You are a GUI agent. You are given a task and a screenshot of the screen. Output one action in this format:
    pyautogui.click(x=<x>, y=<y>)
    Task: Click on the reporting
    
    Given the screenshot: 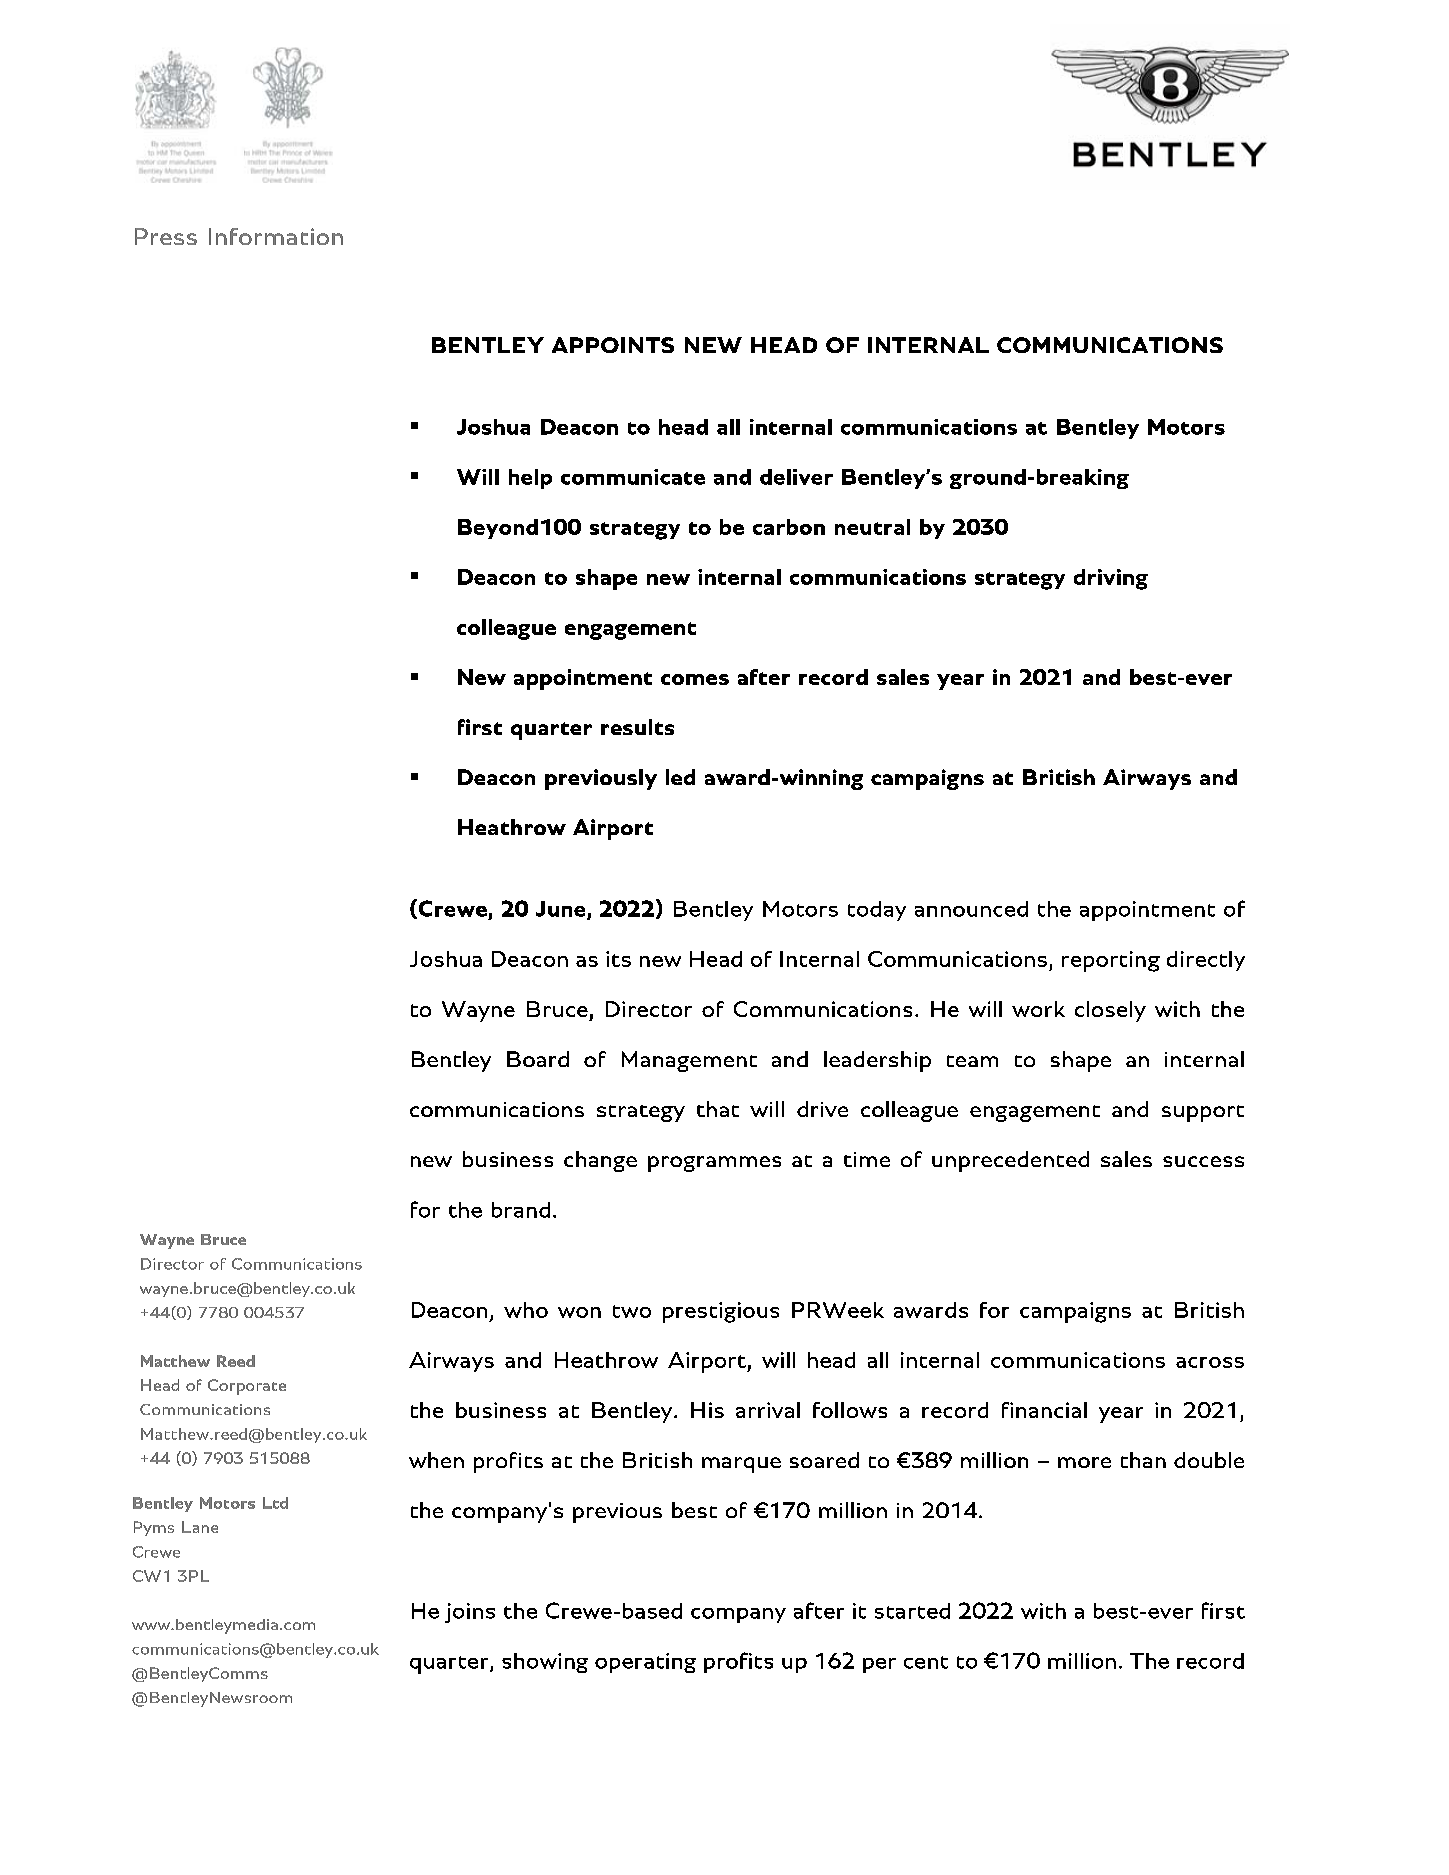 What is the action you would take?
    pyautogui.click(x=1111, y=961)
